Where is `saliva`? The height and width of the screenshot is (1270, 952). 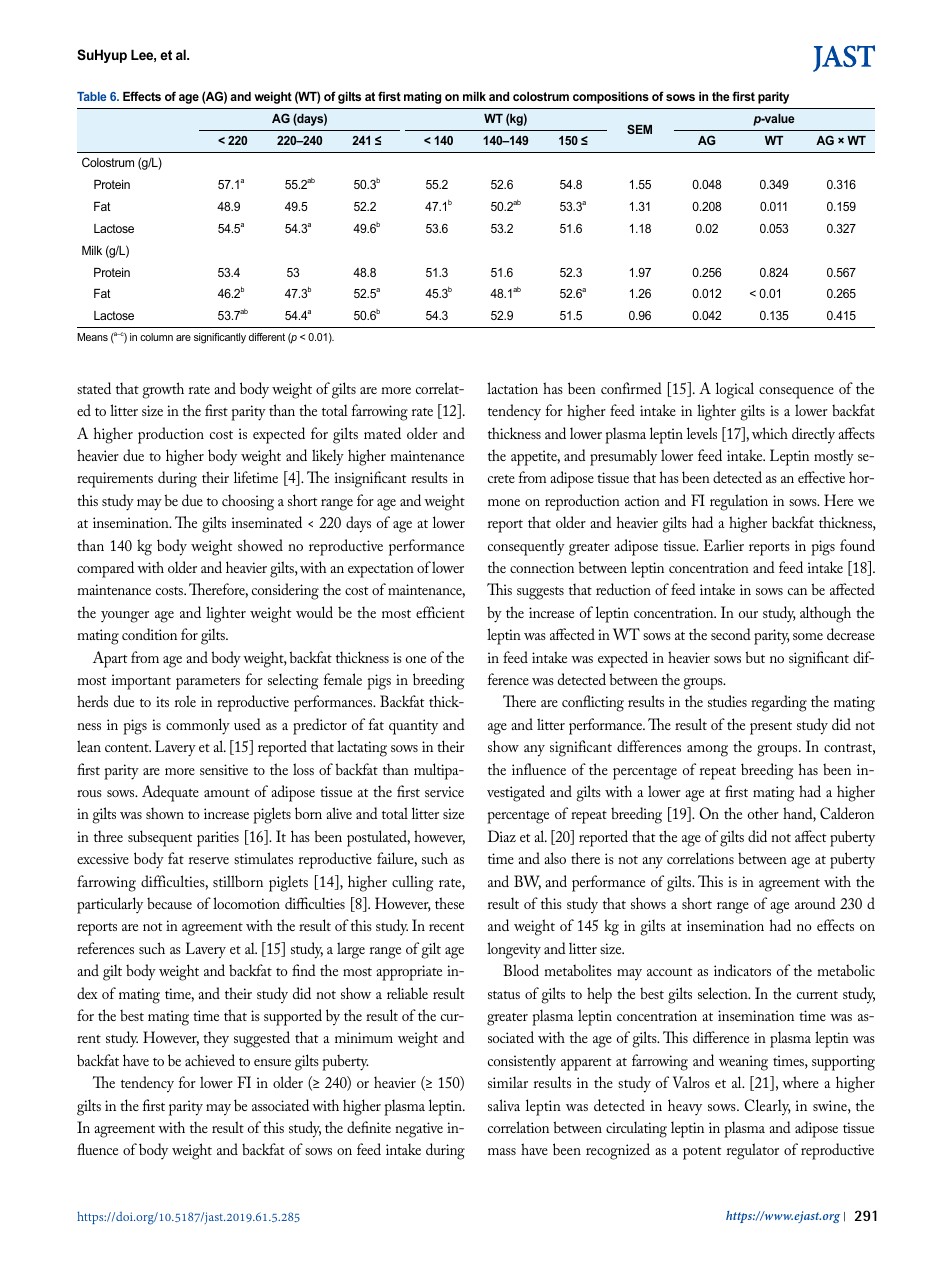
saliva is located at coordinates (504, 1105).
